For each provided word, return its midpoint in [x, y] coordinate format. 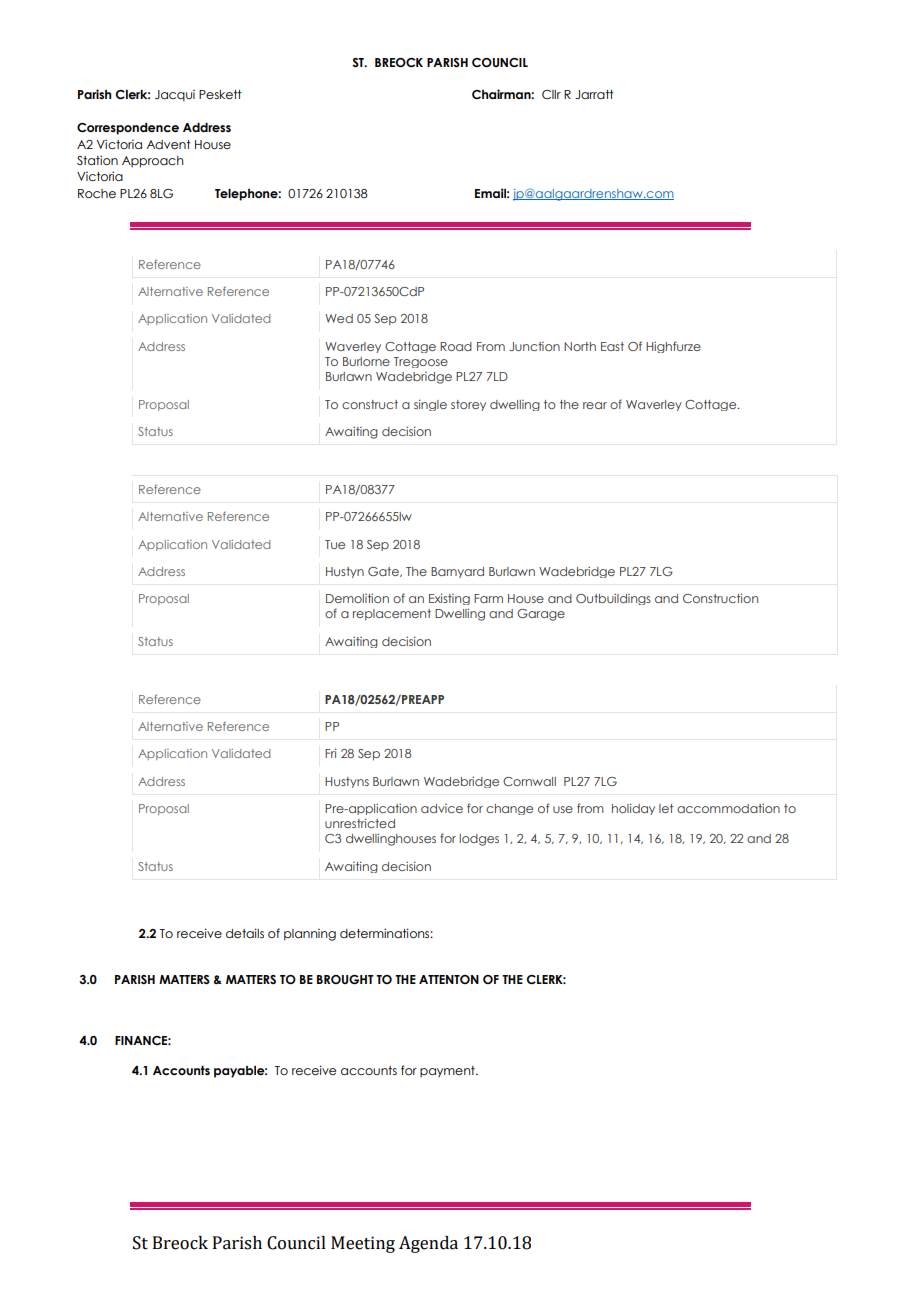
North [580, 346]
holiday [633, 809]
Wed [339, 318]
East [612, 346]
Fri [331, 753]
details [245, 933]
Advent [168, 144]
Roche [97, 193]
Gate [384, 572]
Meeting [363, 1244]
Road [456, 346]
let [666, 808]
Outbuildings [613, 599]
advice [442, 808]
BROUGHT [345, 979]
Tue [335, 544]
